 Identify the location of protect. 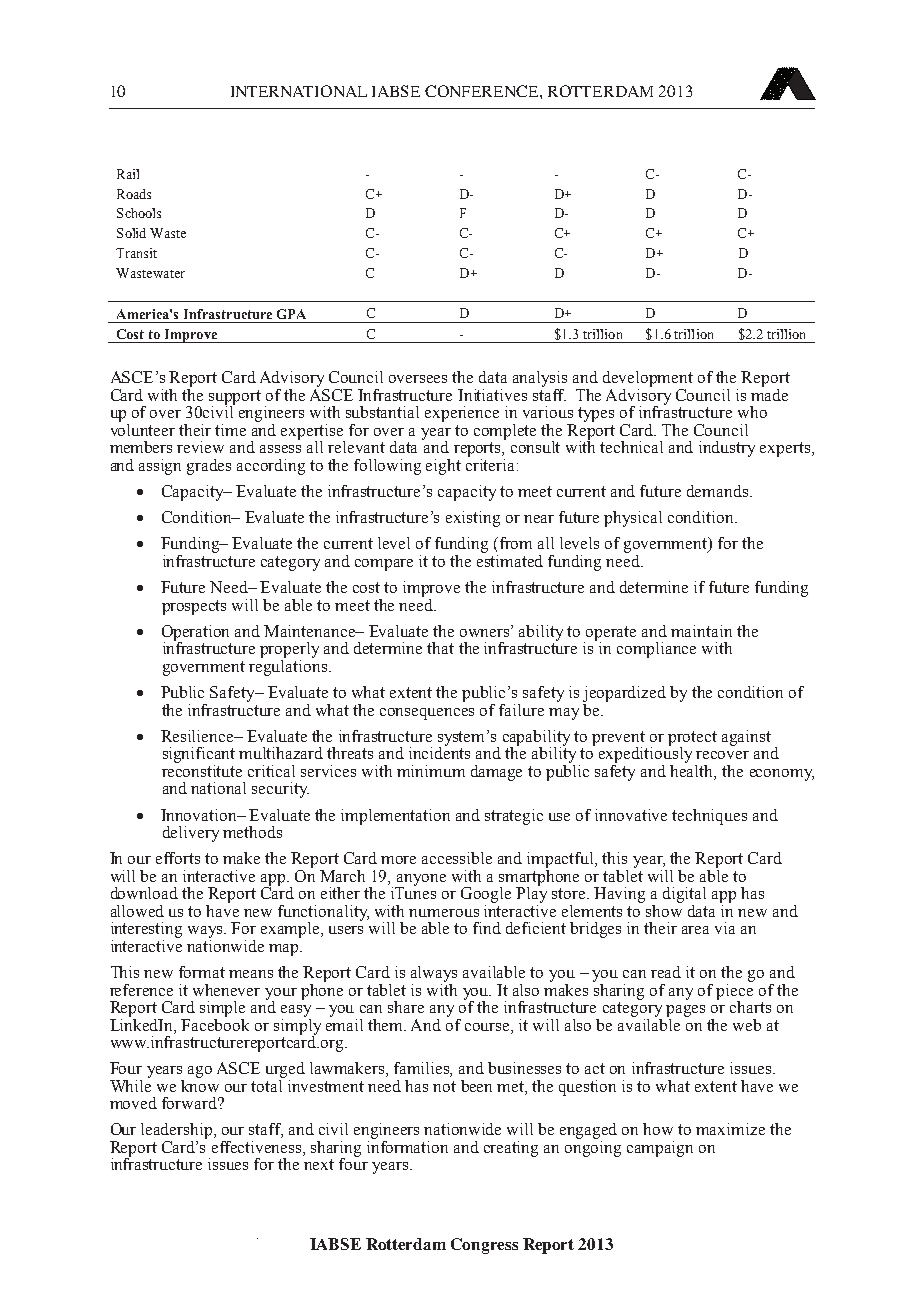
(692, 739).
